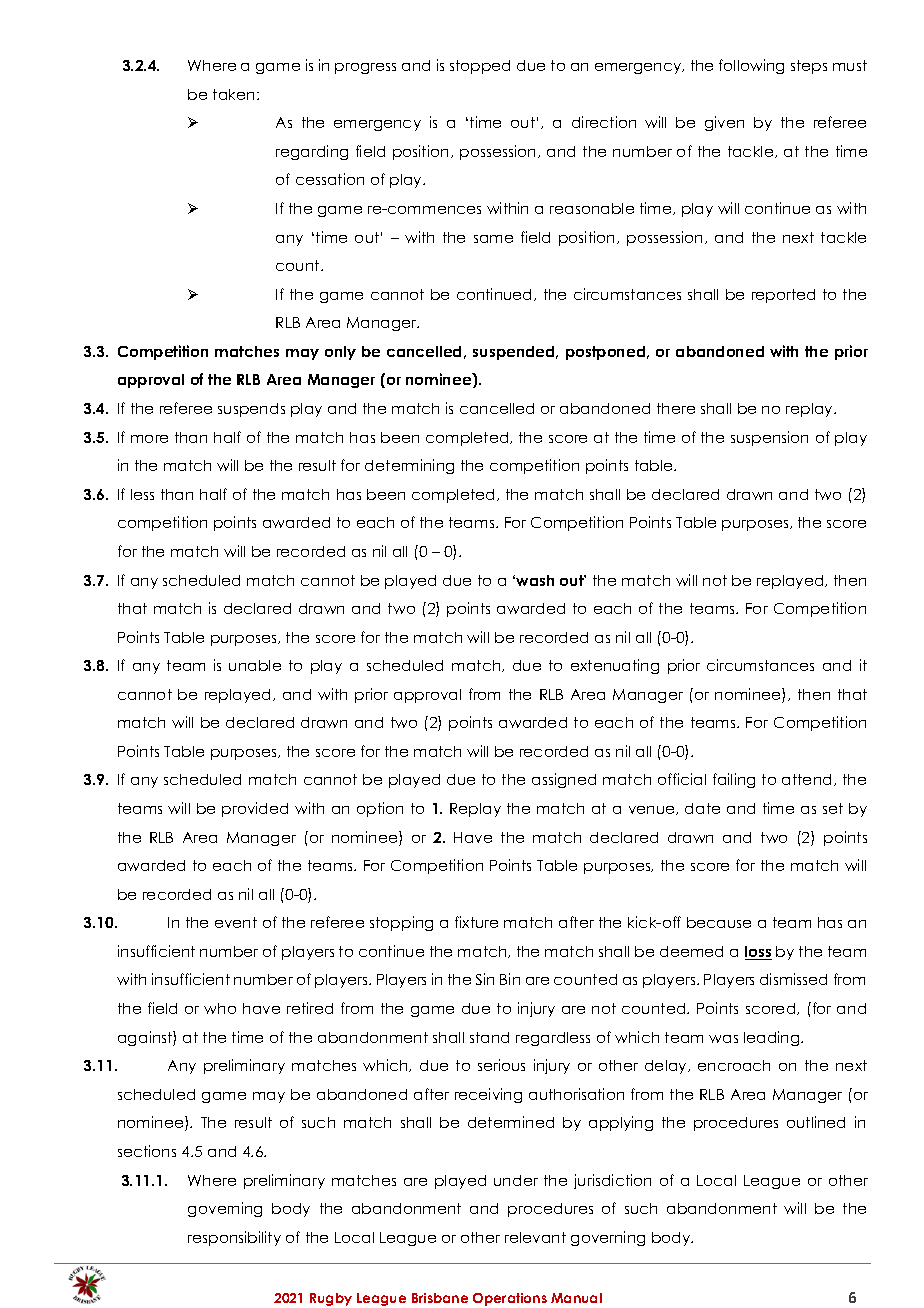 The height and width of the page is (1308, 924). Describe the element at coordinates (409, 466) in the page. I see `determining` at that location.
